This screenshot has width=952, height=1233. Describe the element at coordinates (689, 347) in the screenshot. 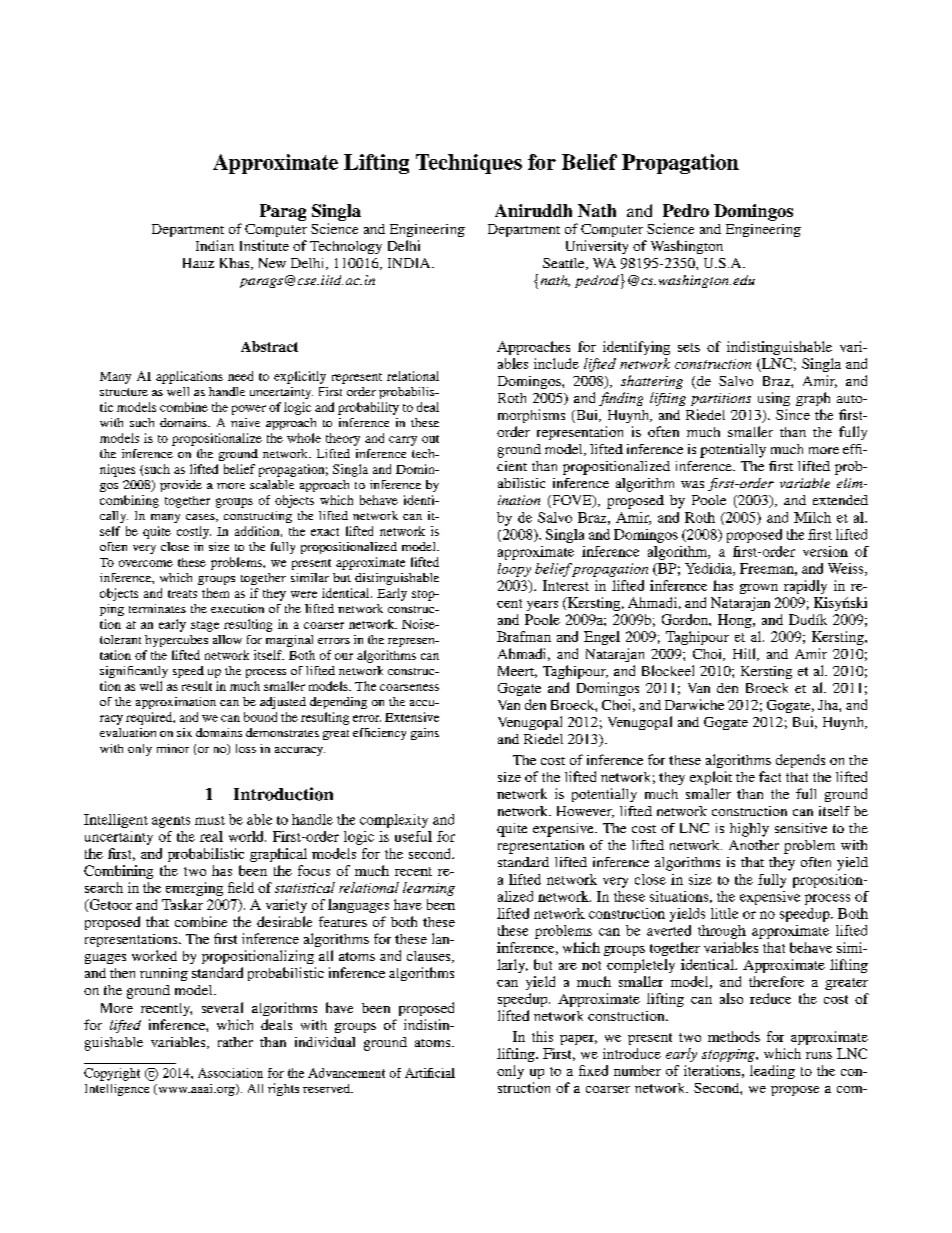

I see `sets` at that location.
